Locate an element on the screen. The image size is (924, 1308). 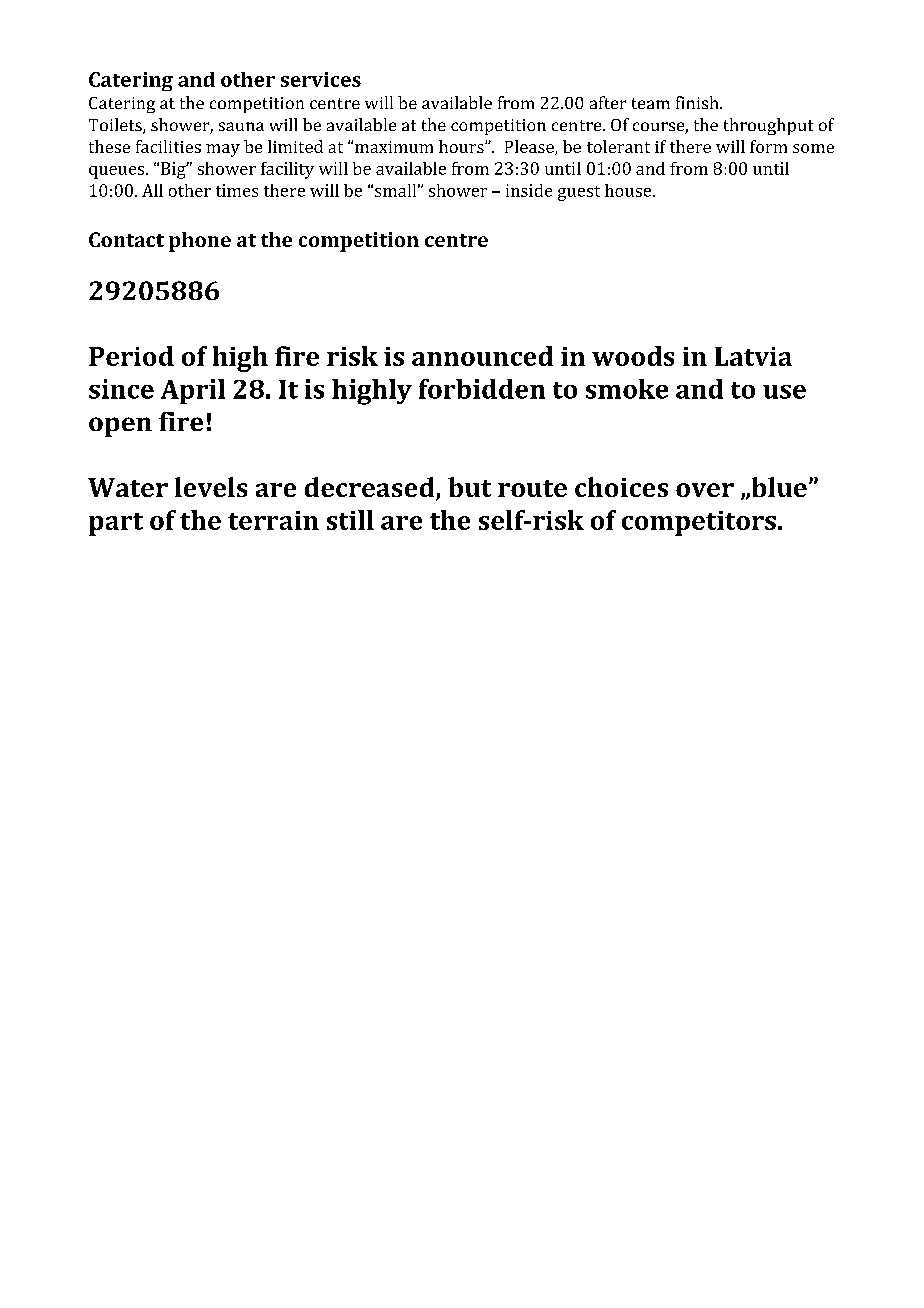
inside is located at coordinates (529, 190).
